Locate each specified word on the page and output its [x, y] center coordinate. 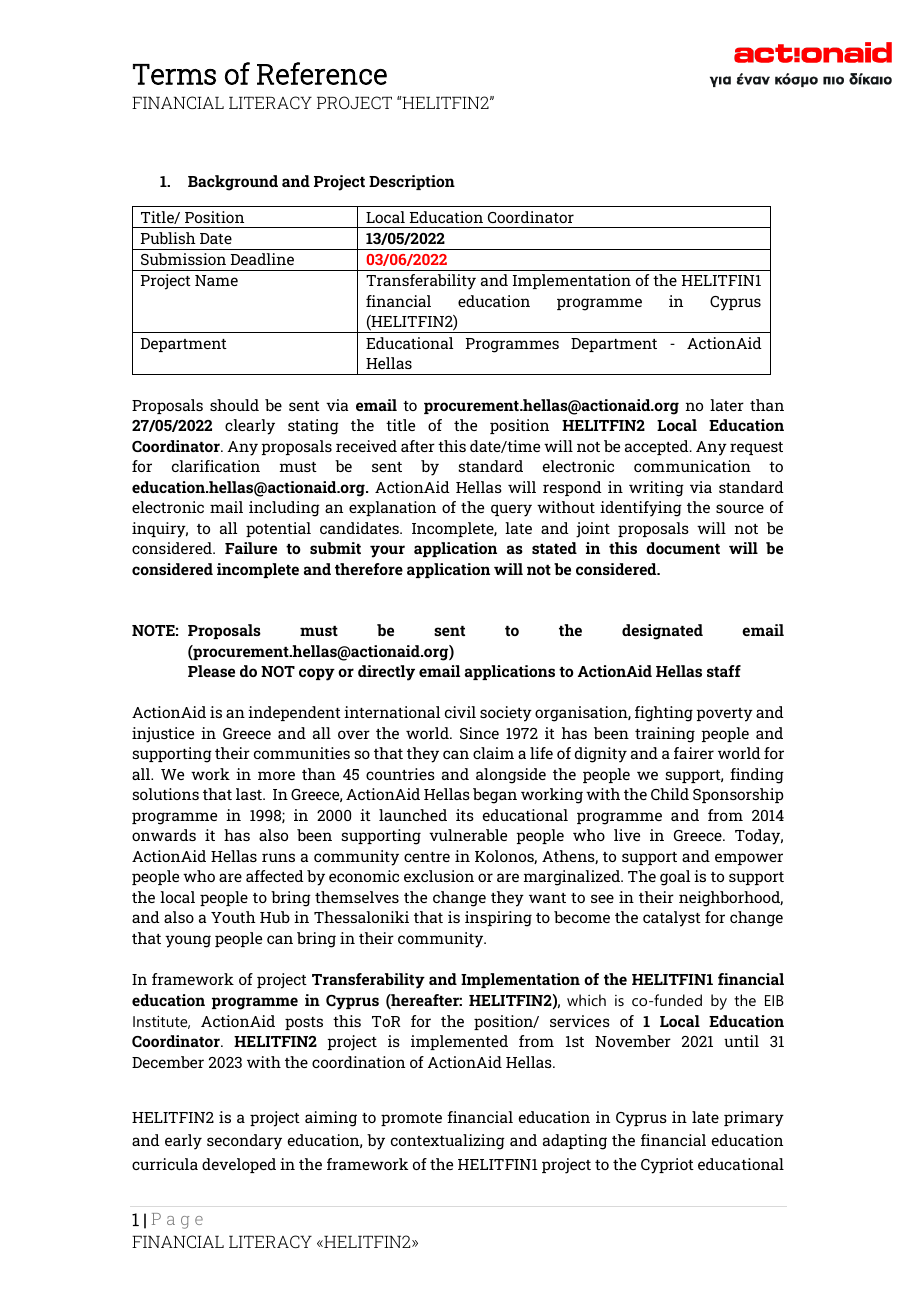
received [366, 446]
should [234, 405]
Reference [322, 73]
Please [211, 671]
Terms [174, 74]
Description [412, 182]
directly [386, 673]
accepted [658, 447]
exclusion [439, 876]
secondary [244, 1142]
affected [275, 876]
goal [675, 878]
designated [662, 632]
